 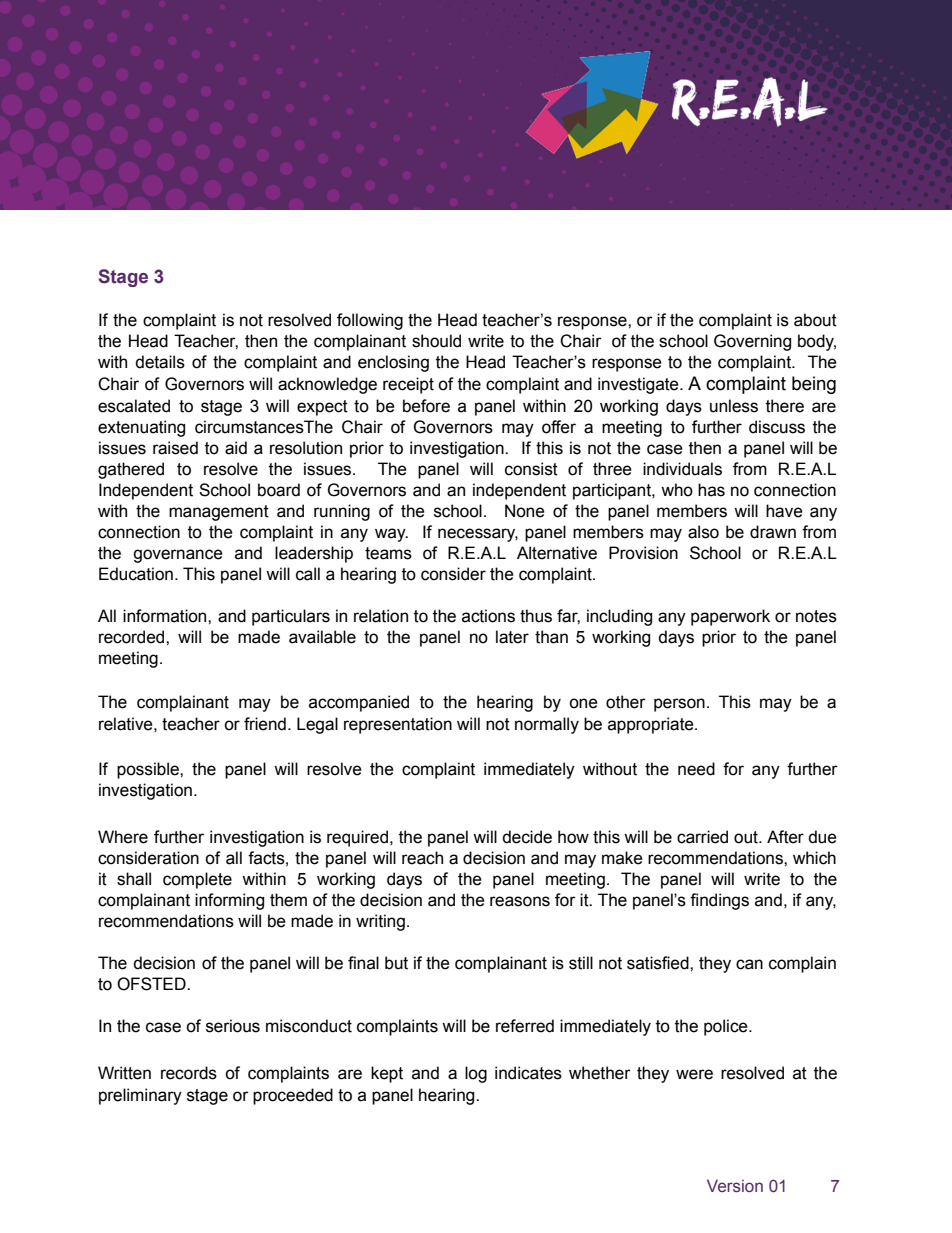 What do you see at coordinates (140, 1096) in the screenshot?
I see `preliminary` at bounding box center [140, 1096].
